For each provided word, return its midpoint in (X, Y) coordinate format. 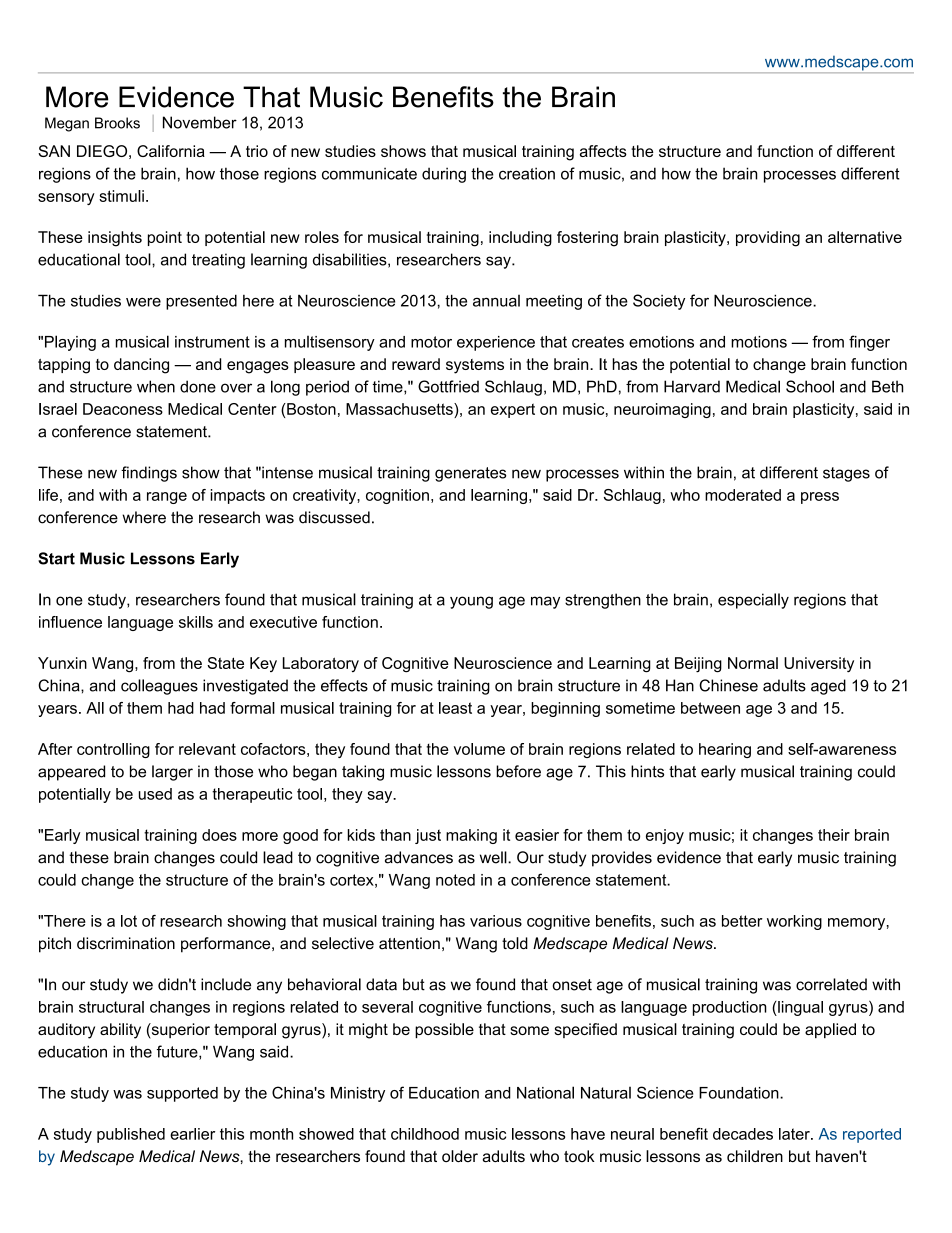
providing (768, 239)
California (171, 151)
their (834, 835)
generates (470, 474)
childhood (425, 1134)
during (444, 175)
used (155, 794)
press (820, 498)
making (471, 836)
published (131, 1135)
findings (149, 474)
